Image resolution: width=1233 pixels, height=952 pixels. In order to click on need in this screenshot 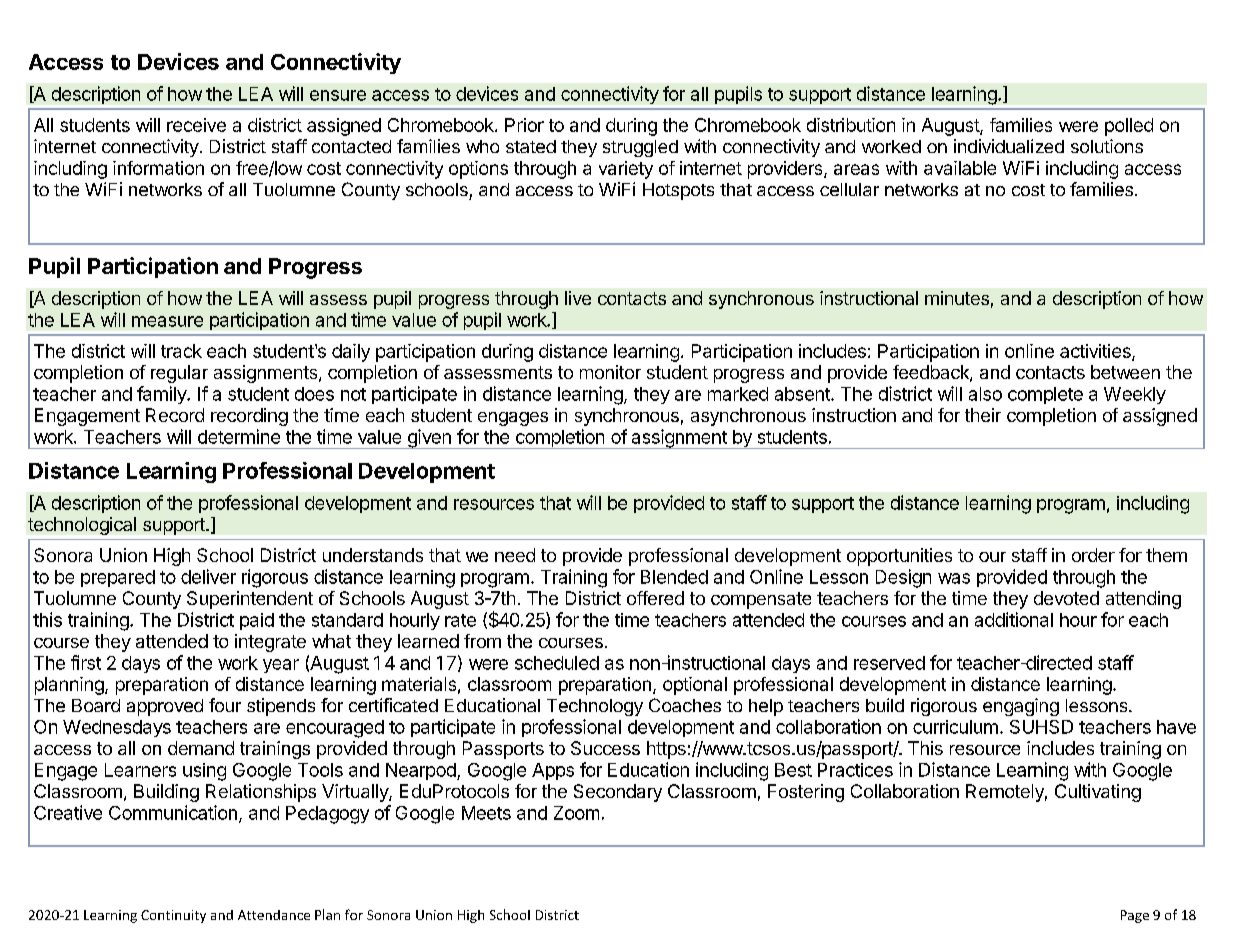, I will do `click(515, 555)`.
